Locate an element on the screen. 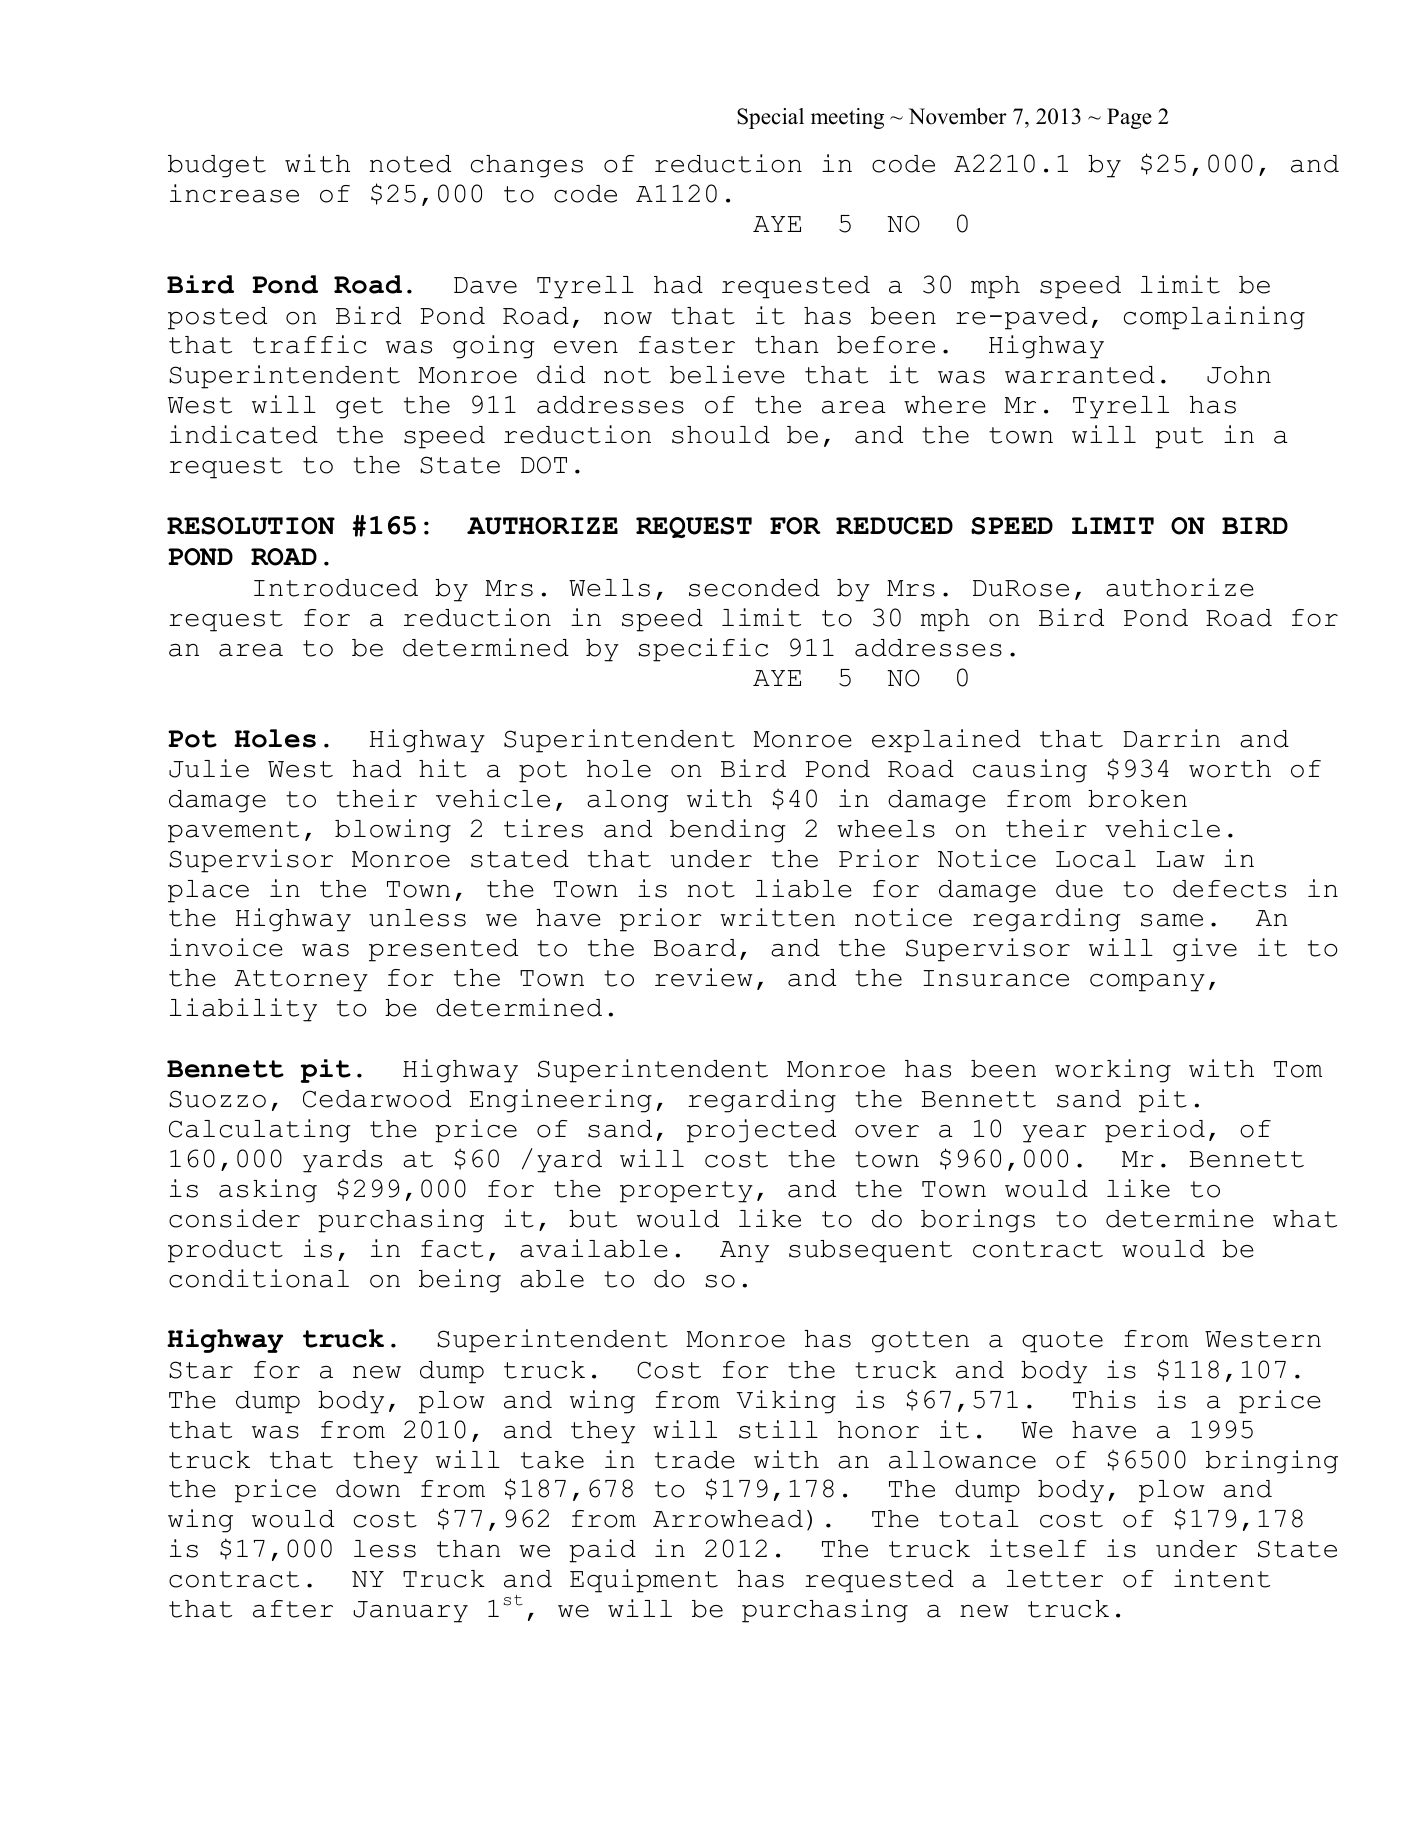 The height and width of the screenshot is (1841, 1423). bending is located at coordinates (728, 831).
